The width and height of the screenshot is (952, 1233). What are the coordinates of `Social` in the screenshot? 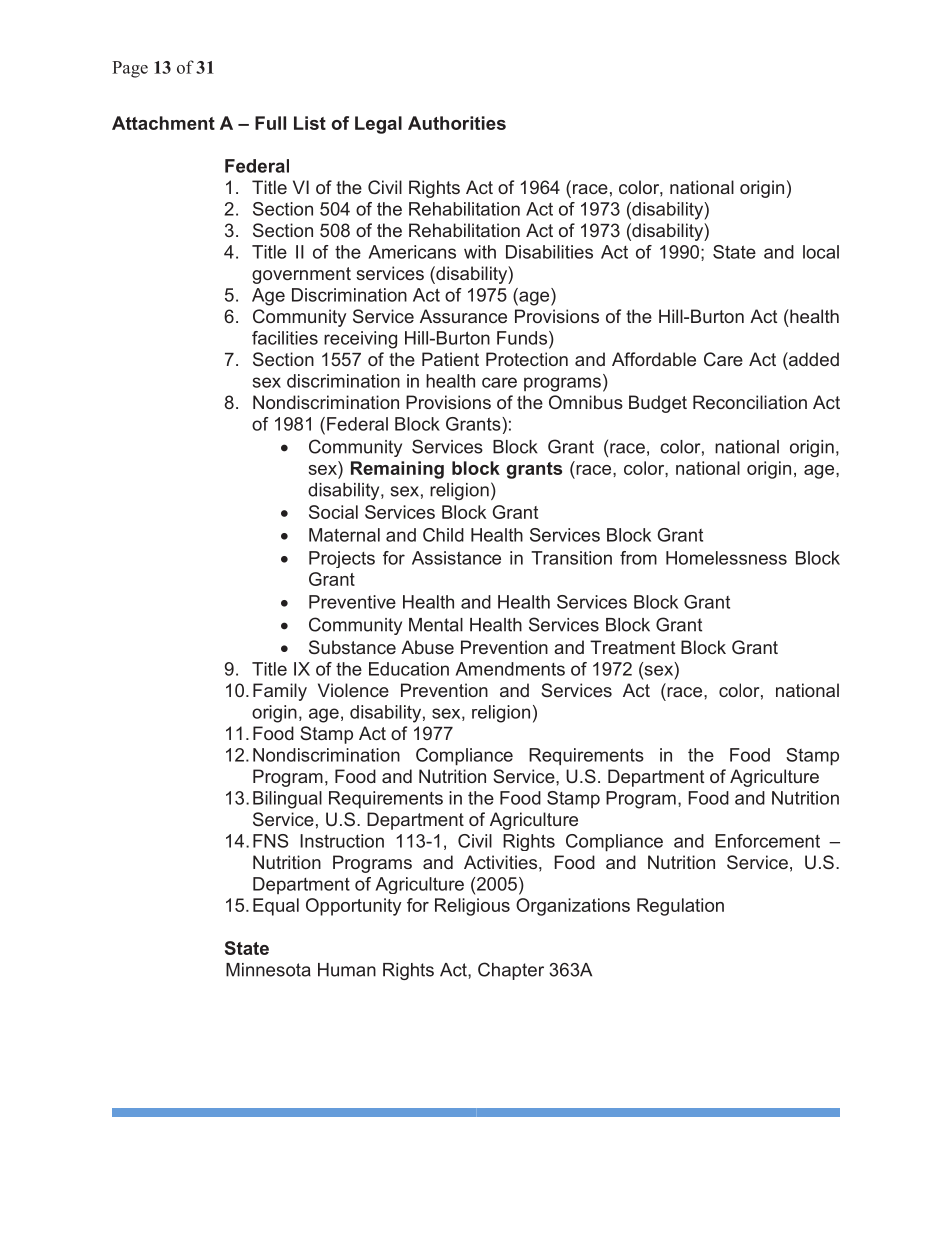 It's located at (333, 512).
